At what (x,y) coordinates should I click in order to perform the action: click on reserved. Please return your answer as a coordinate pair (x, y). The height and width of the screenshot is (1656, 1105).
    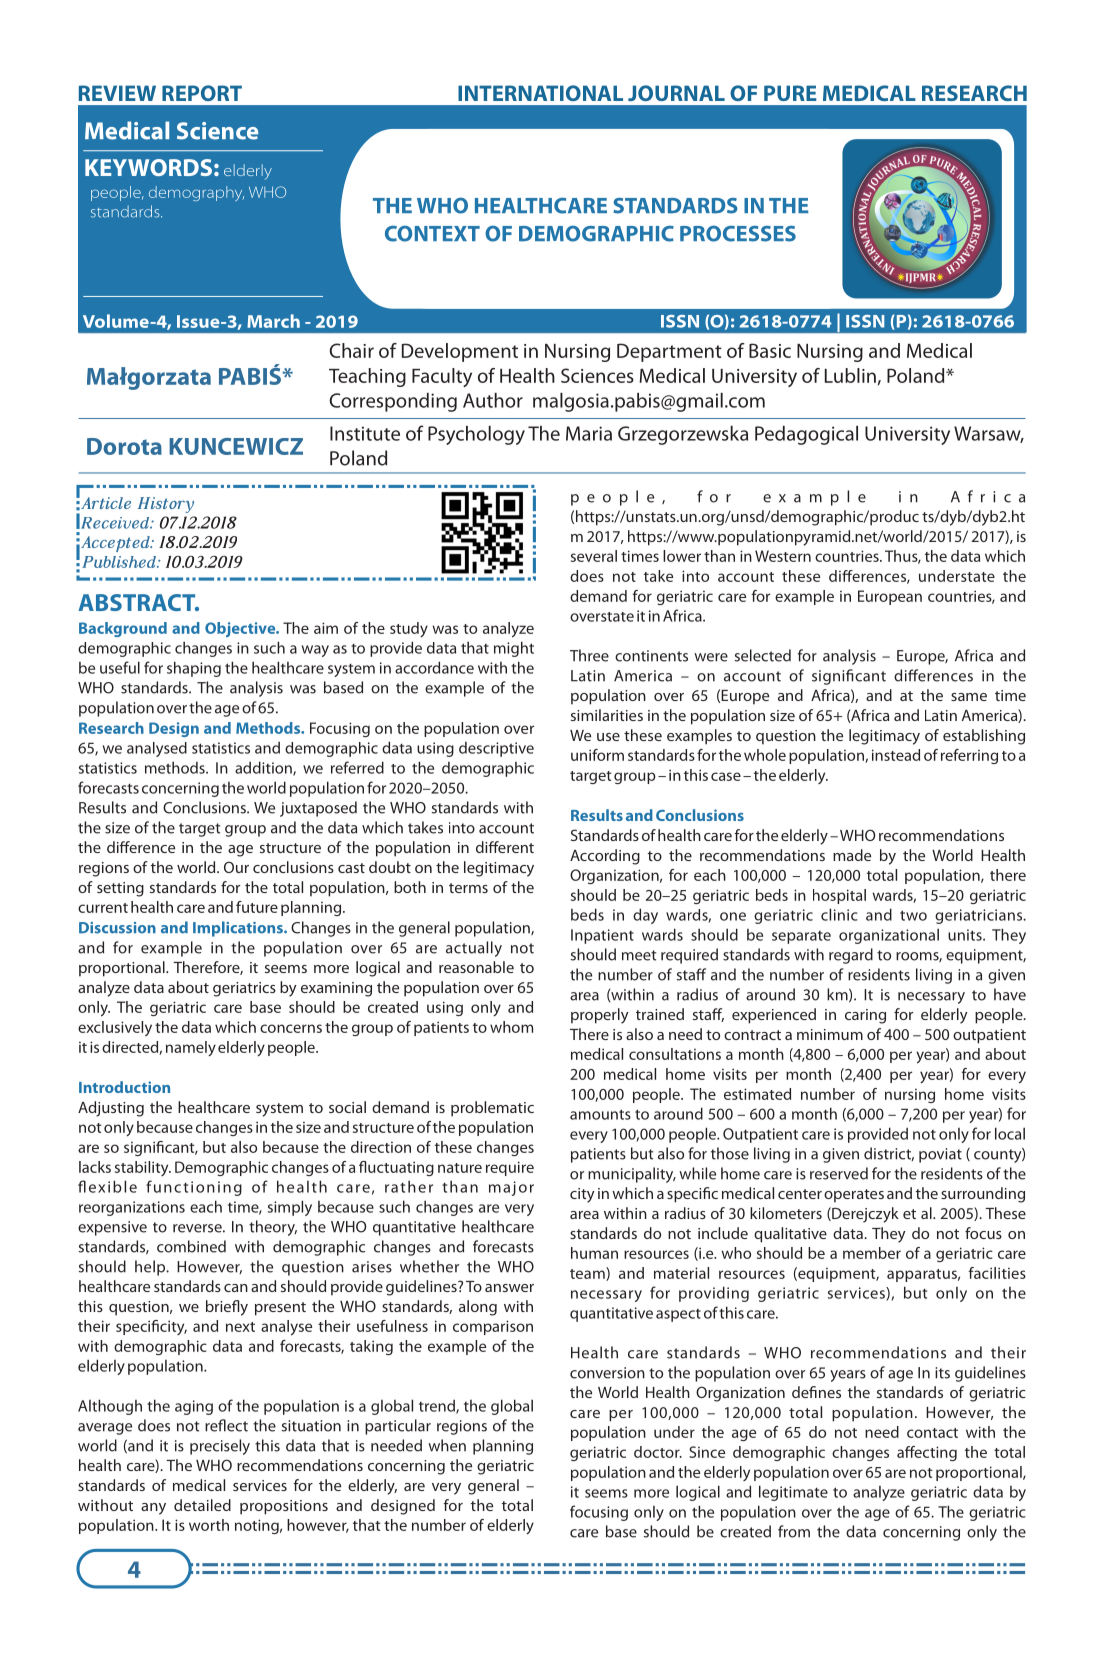
    Looking at the image, I should click on (839, 1173).
